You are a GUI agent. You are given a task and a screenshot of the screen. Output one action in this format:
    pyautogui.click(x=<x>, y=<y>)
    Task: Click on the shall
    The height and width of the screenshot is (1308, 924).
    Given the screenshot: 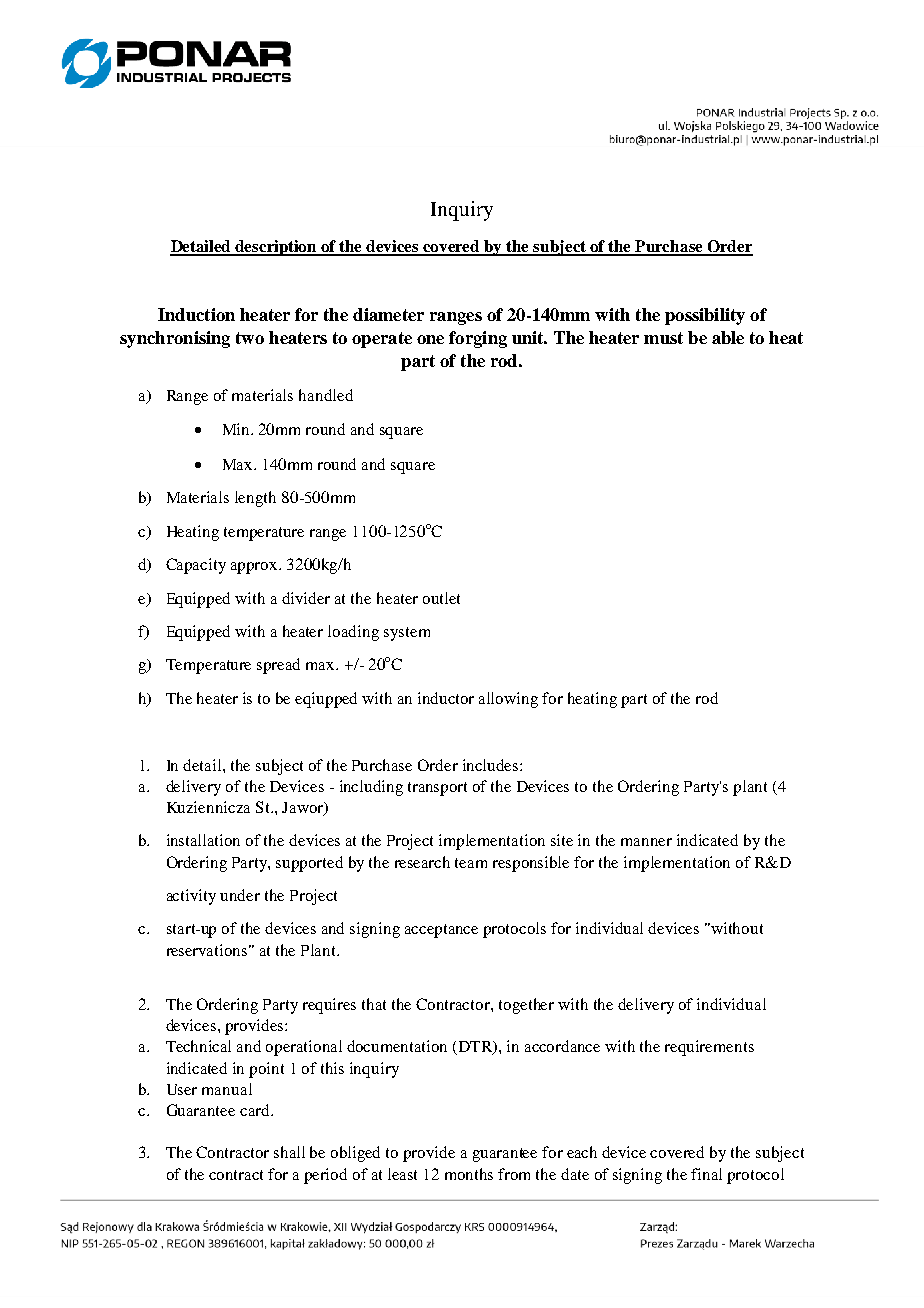 What is the action you would take?
    pyautogui.click(x=289, y=1152)
